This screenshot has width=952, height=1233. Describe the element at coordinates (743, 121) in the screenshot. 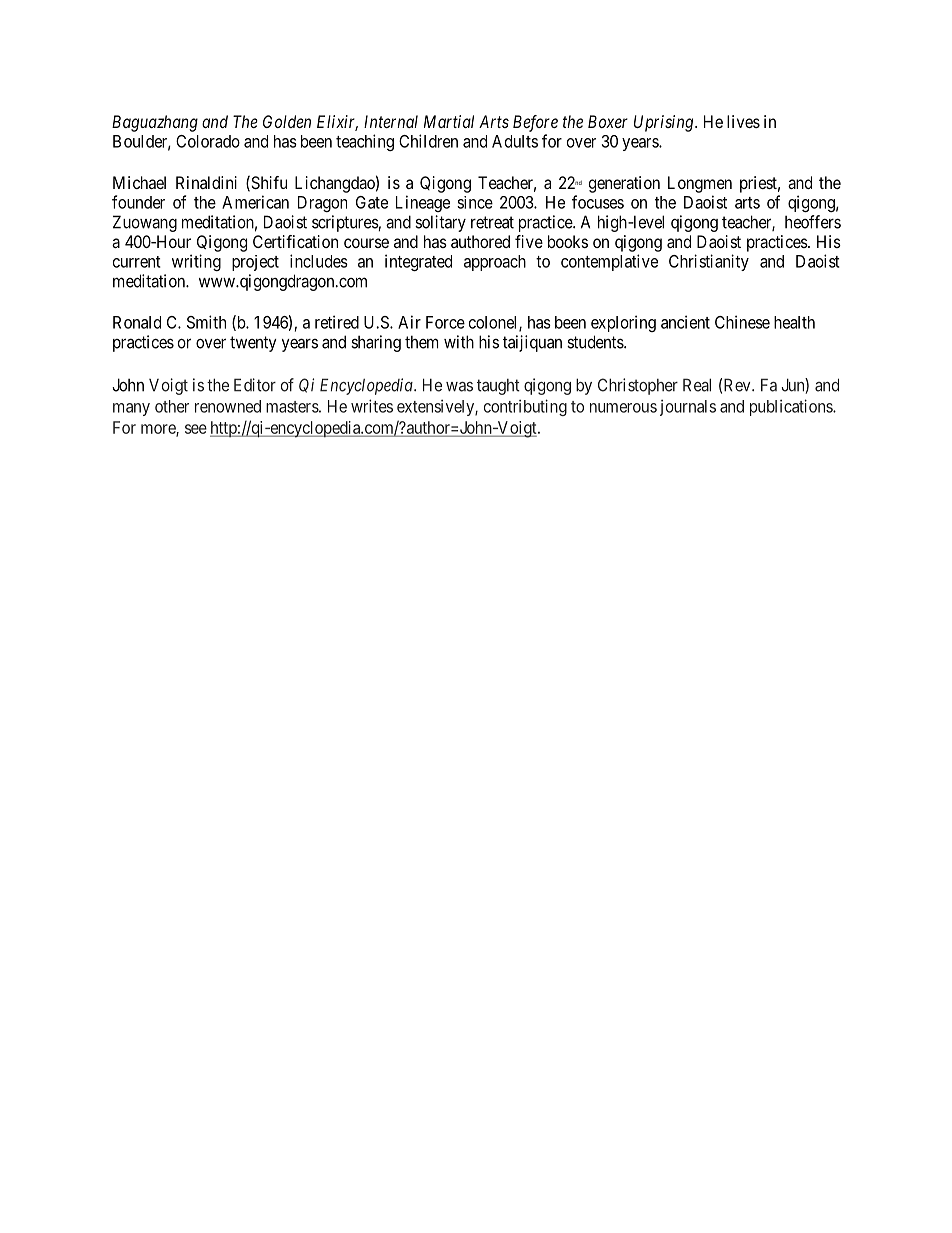

I see `lives` at that location.
